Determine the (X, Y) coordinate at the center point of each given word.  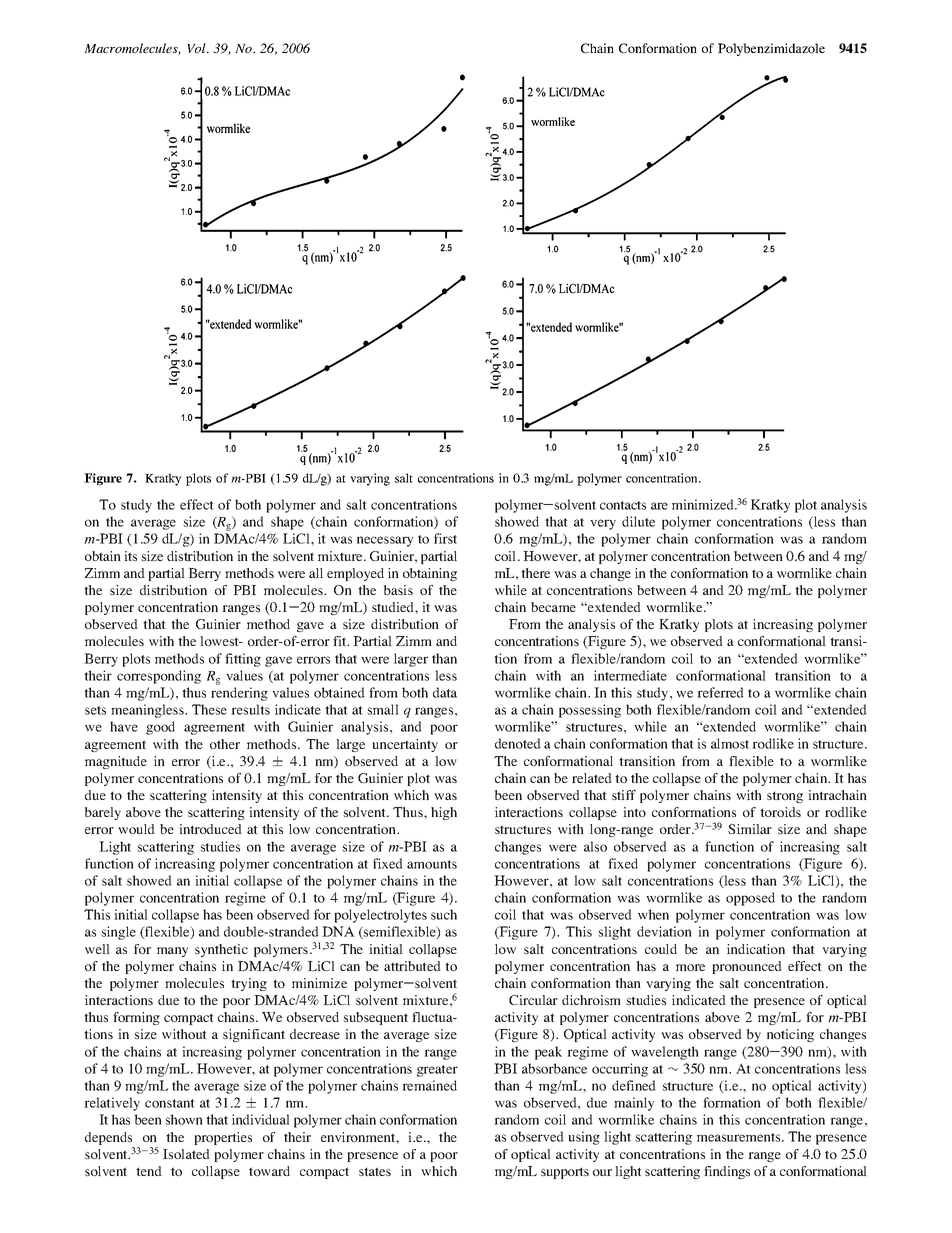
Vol (197, 48)
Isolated (186, 1154)
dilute (638, 521)
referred (720, 692)
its (130, 556)
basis (398, 590)
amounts (432, 864)
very (603, 524)
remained (429, 1085)
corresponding (159, 677)
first (445, 538)
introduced (210, 829)
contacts (623, 505)
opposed (750, 899)
